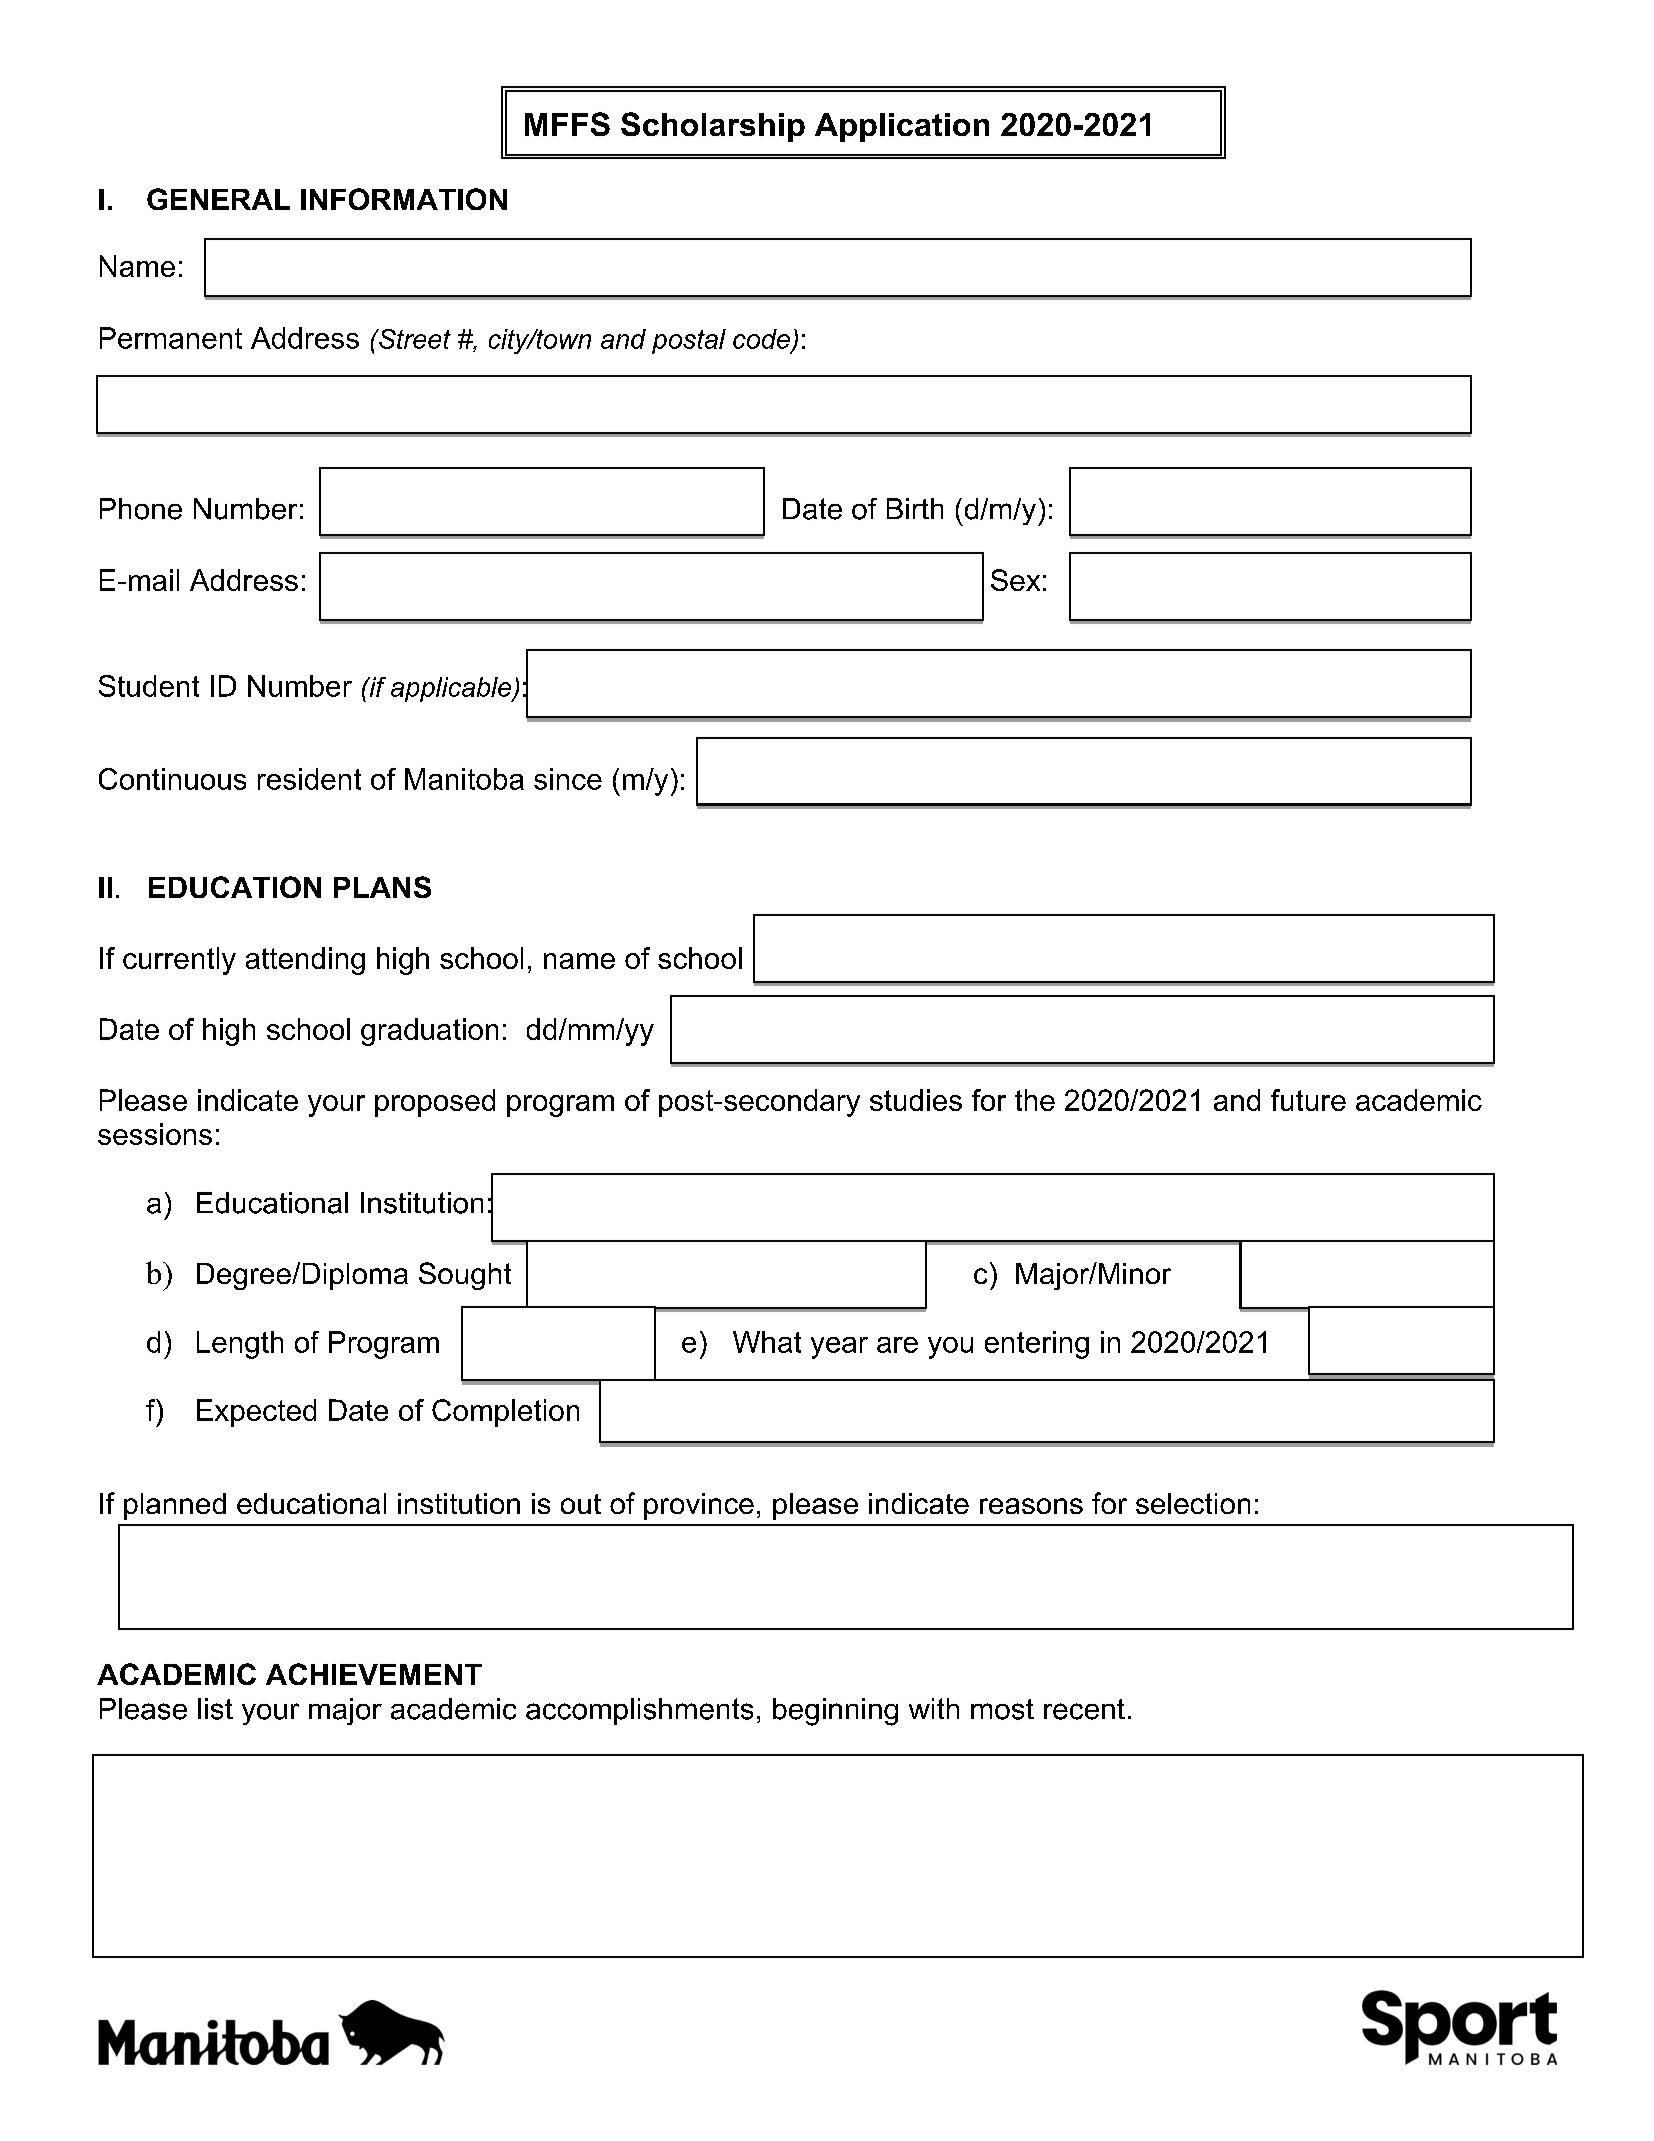 Image resolution: width=1654 pixels, height=2141 pixels. Describe the element at coordinates (916, 1100) in the page. I see `studies` at that location.
